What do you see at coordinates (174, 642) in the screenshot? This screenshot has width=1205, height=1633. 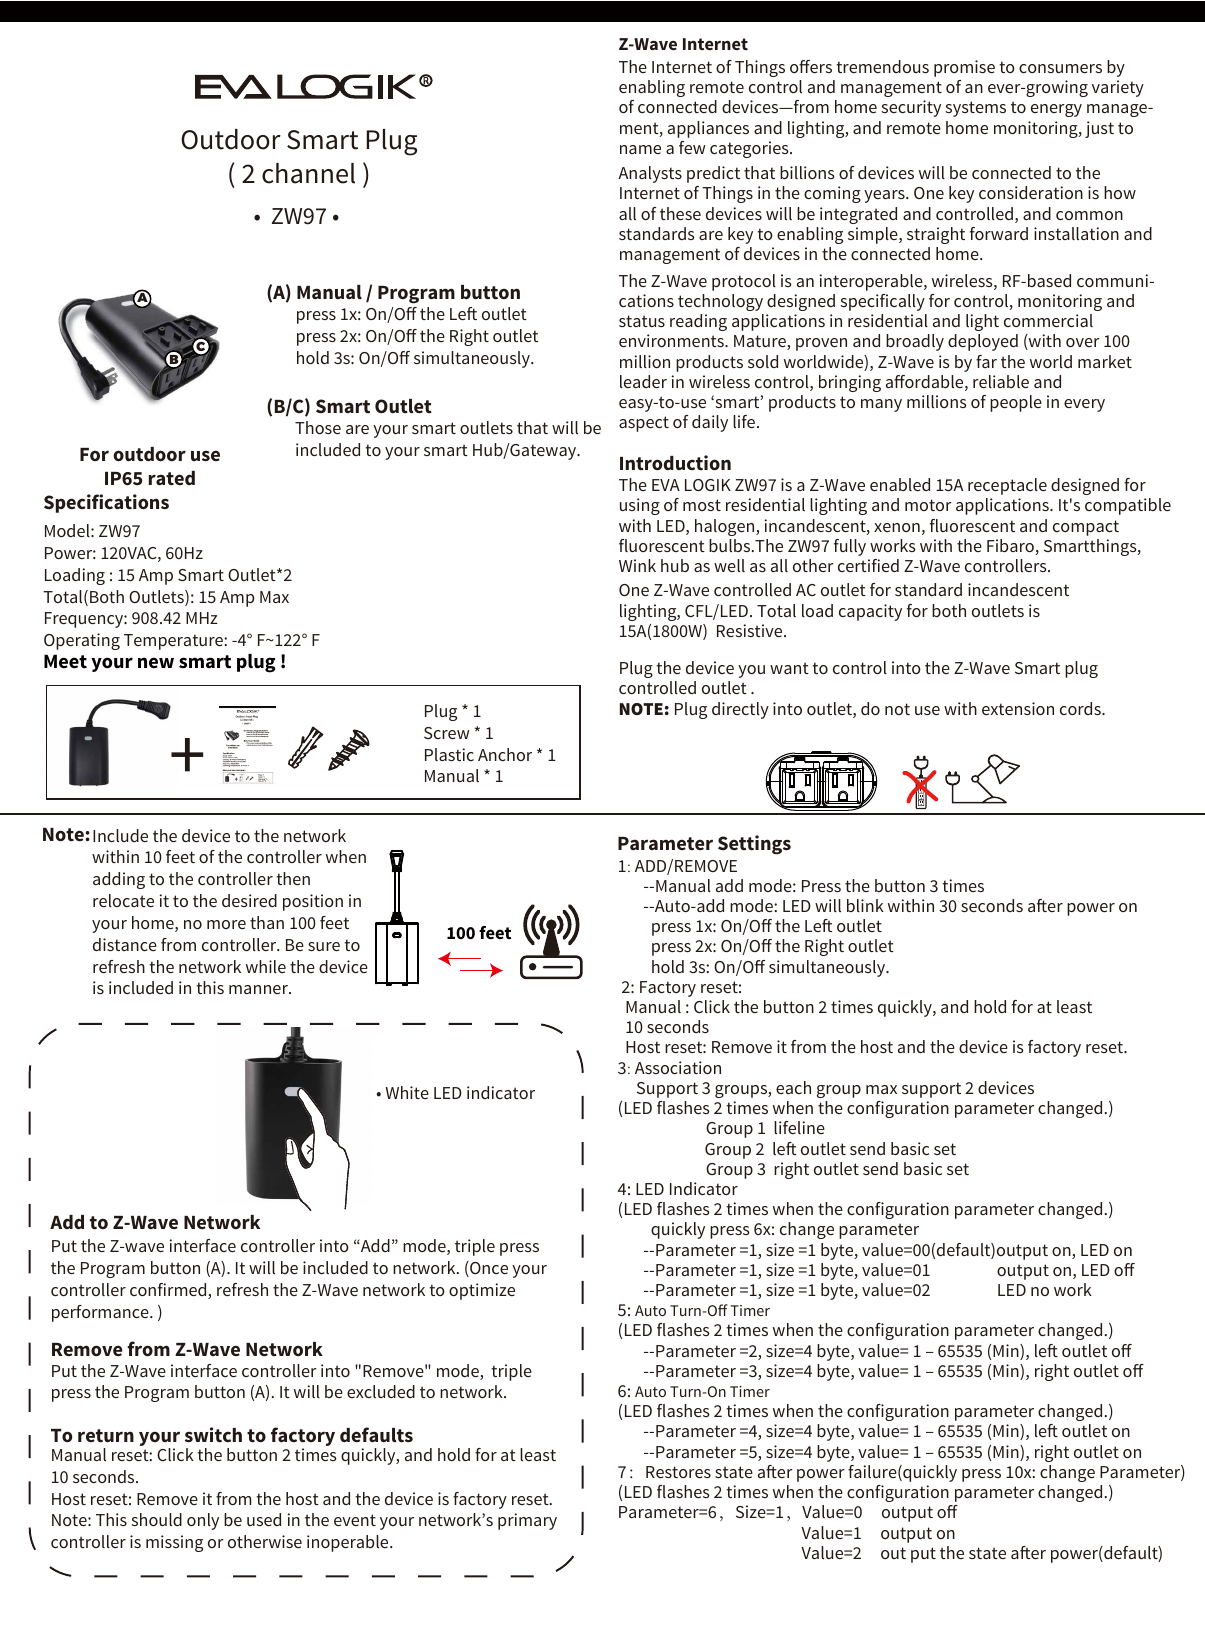 I see `Temperature` at bounding box center [174, 642].
